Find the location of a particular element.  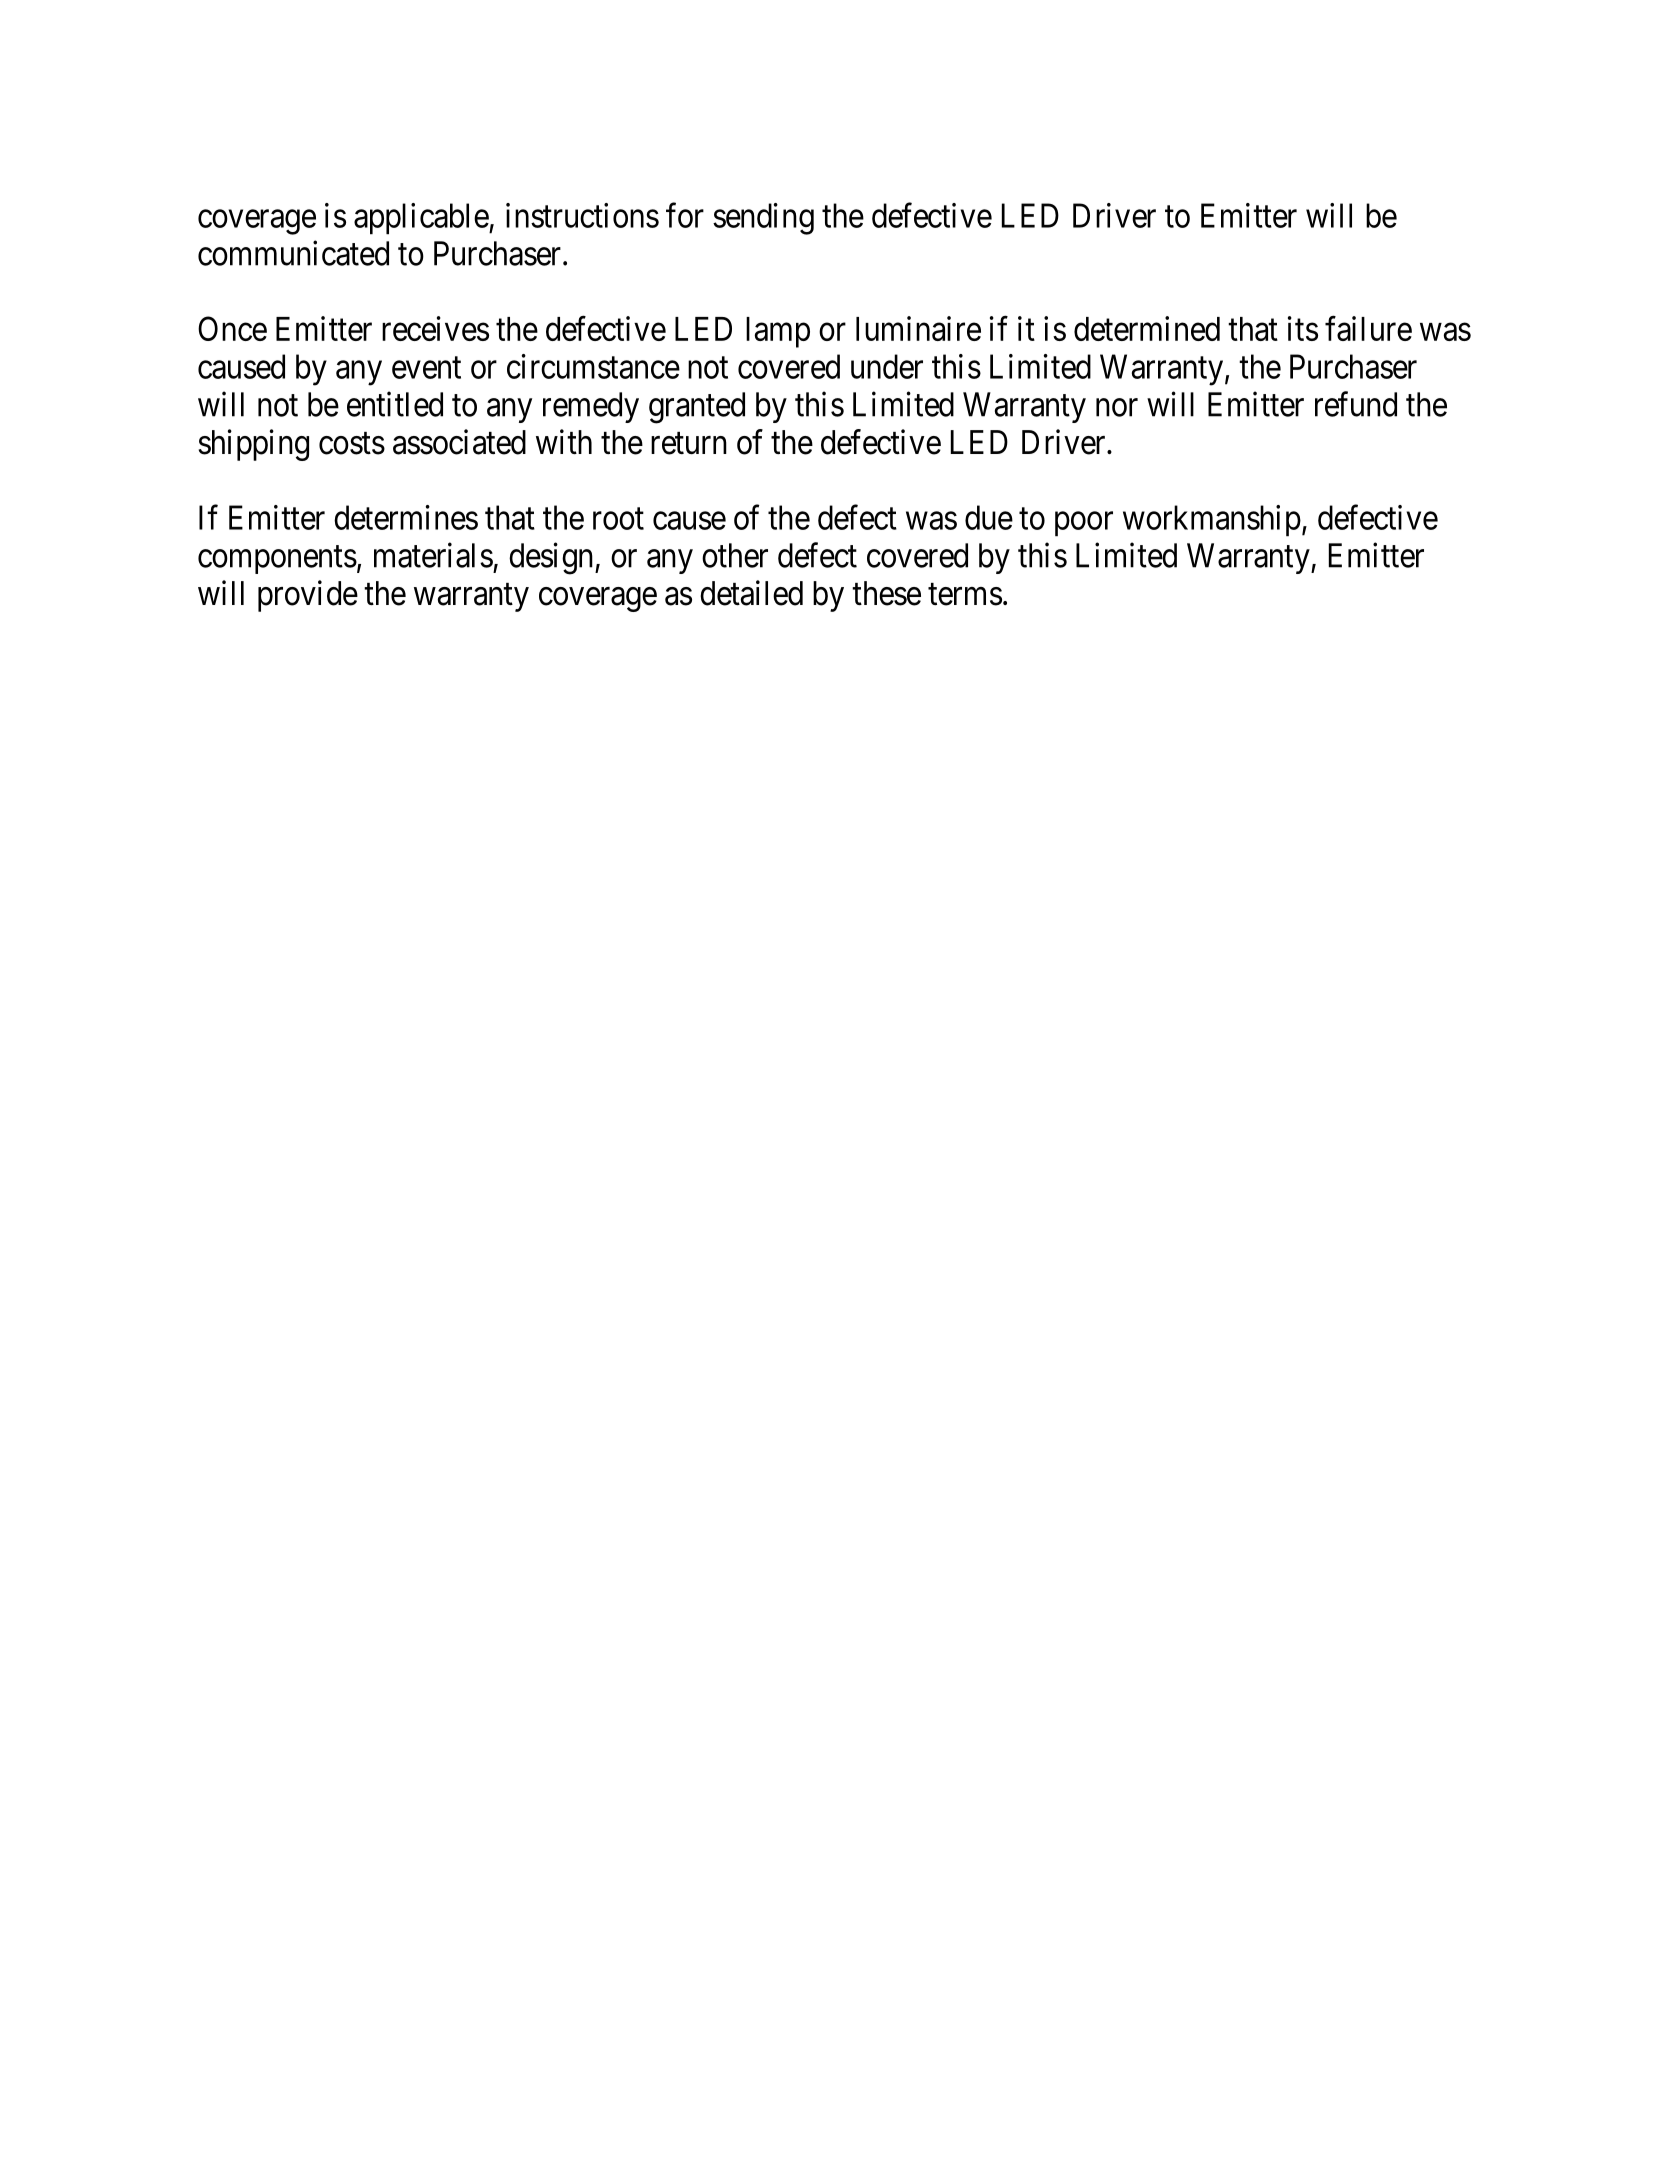

for is located at coordinates (685, 215).
